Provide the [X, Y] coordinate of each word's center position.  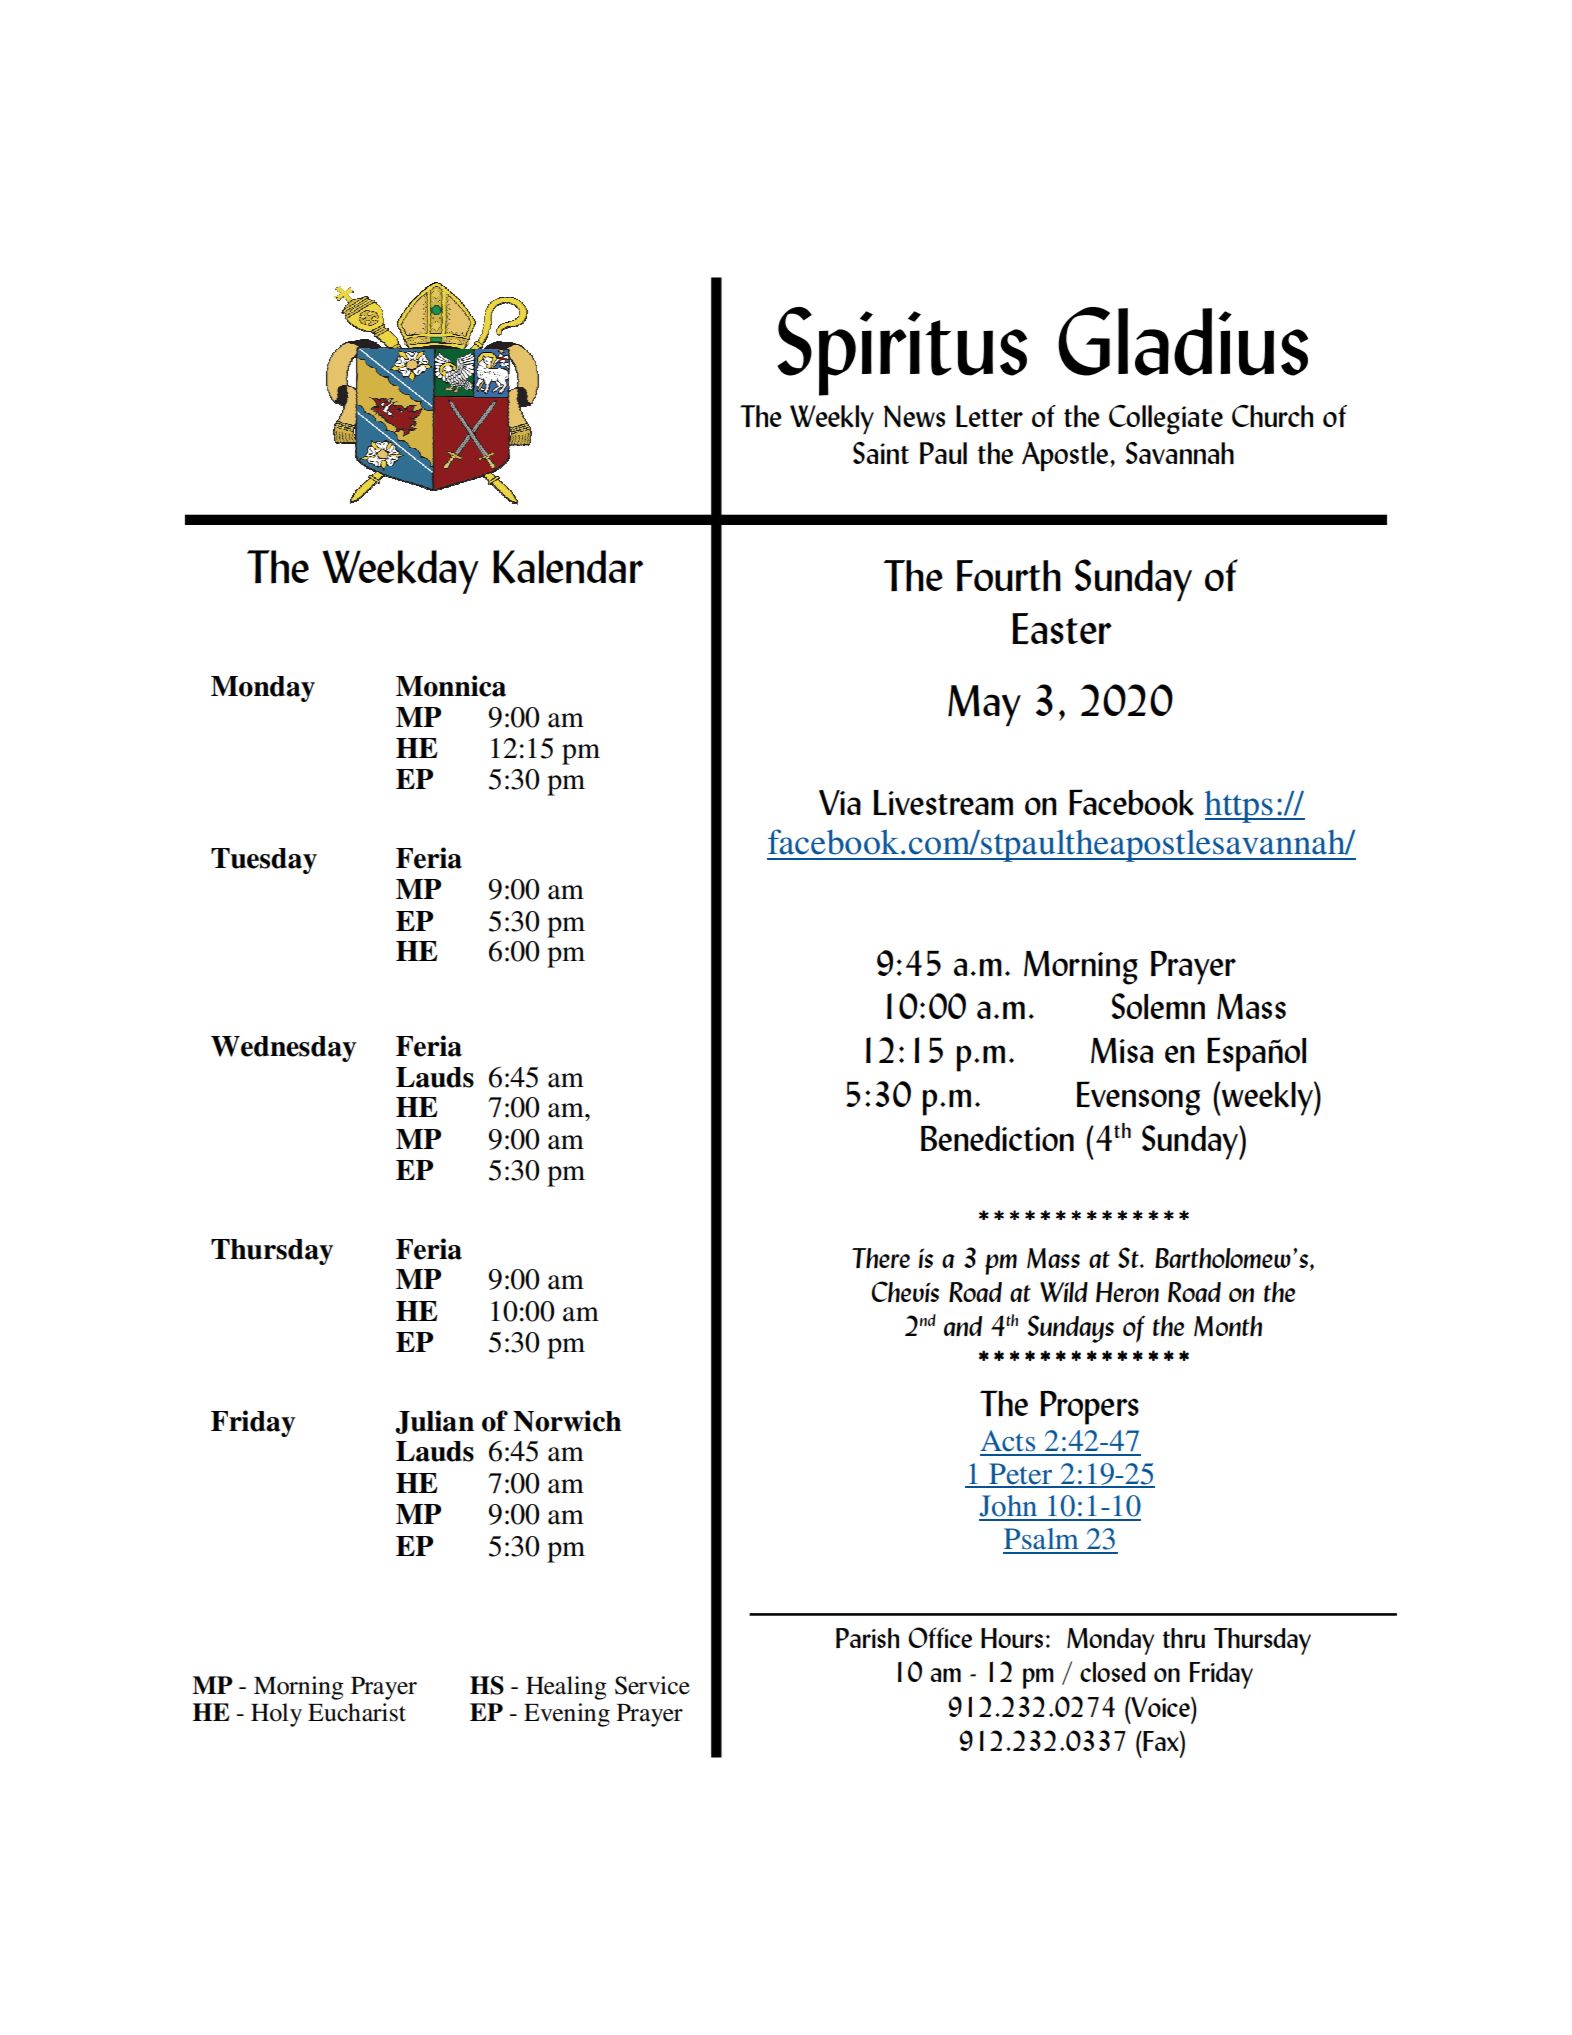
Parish [867, 1638]
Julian [434, 1422]
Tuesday [264, 861]
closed [1112, 1672]
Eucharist [357, 1712]
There [881, 1258]
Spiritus [902, 351]
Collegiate [1166, 420]
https [1240, 807]
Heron [1127, 1292]
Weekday [400, 572]
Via [840, 802]
